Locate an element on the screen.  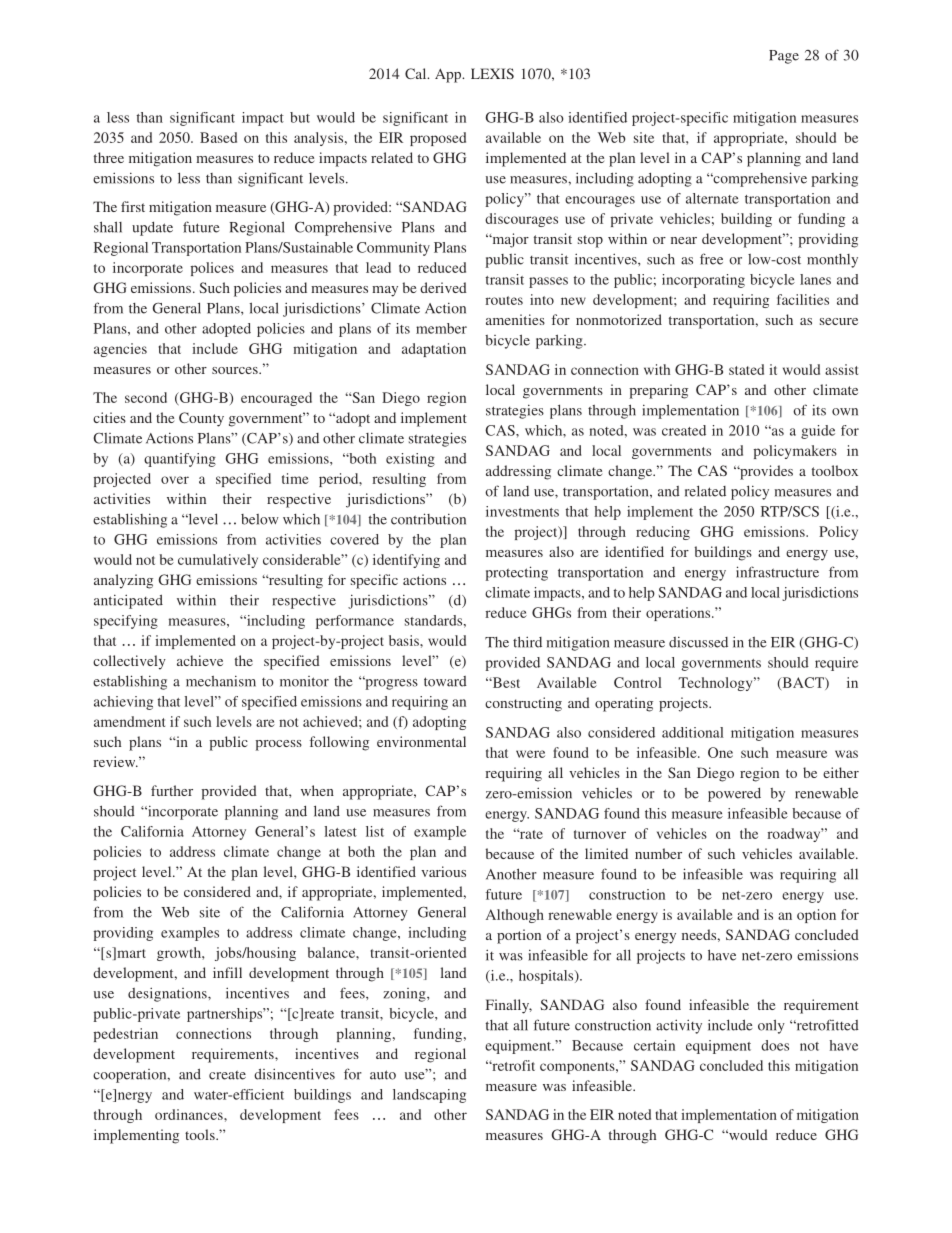
cumulatively is located at coordinates (218, 561).
